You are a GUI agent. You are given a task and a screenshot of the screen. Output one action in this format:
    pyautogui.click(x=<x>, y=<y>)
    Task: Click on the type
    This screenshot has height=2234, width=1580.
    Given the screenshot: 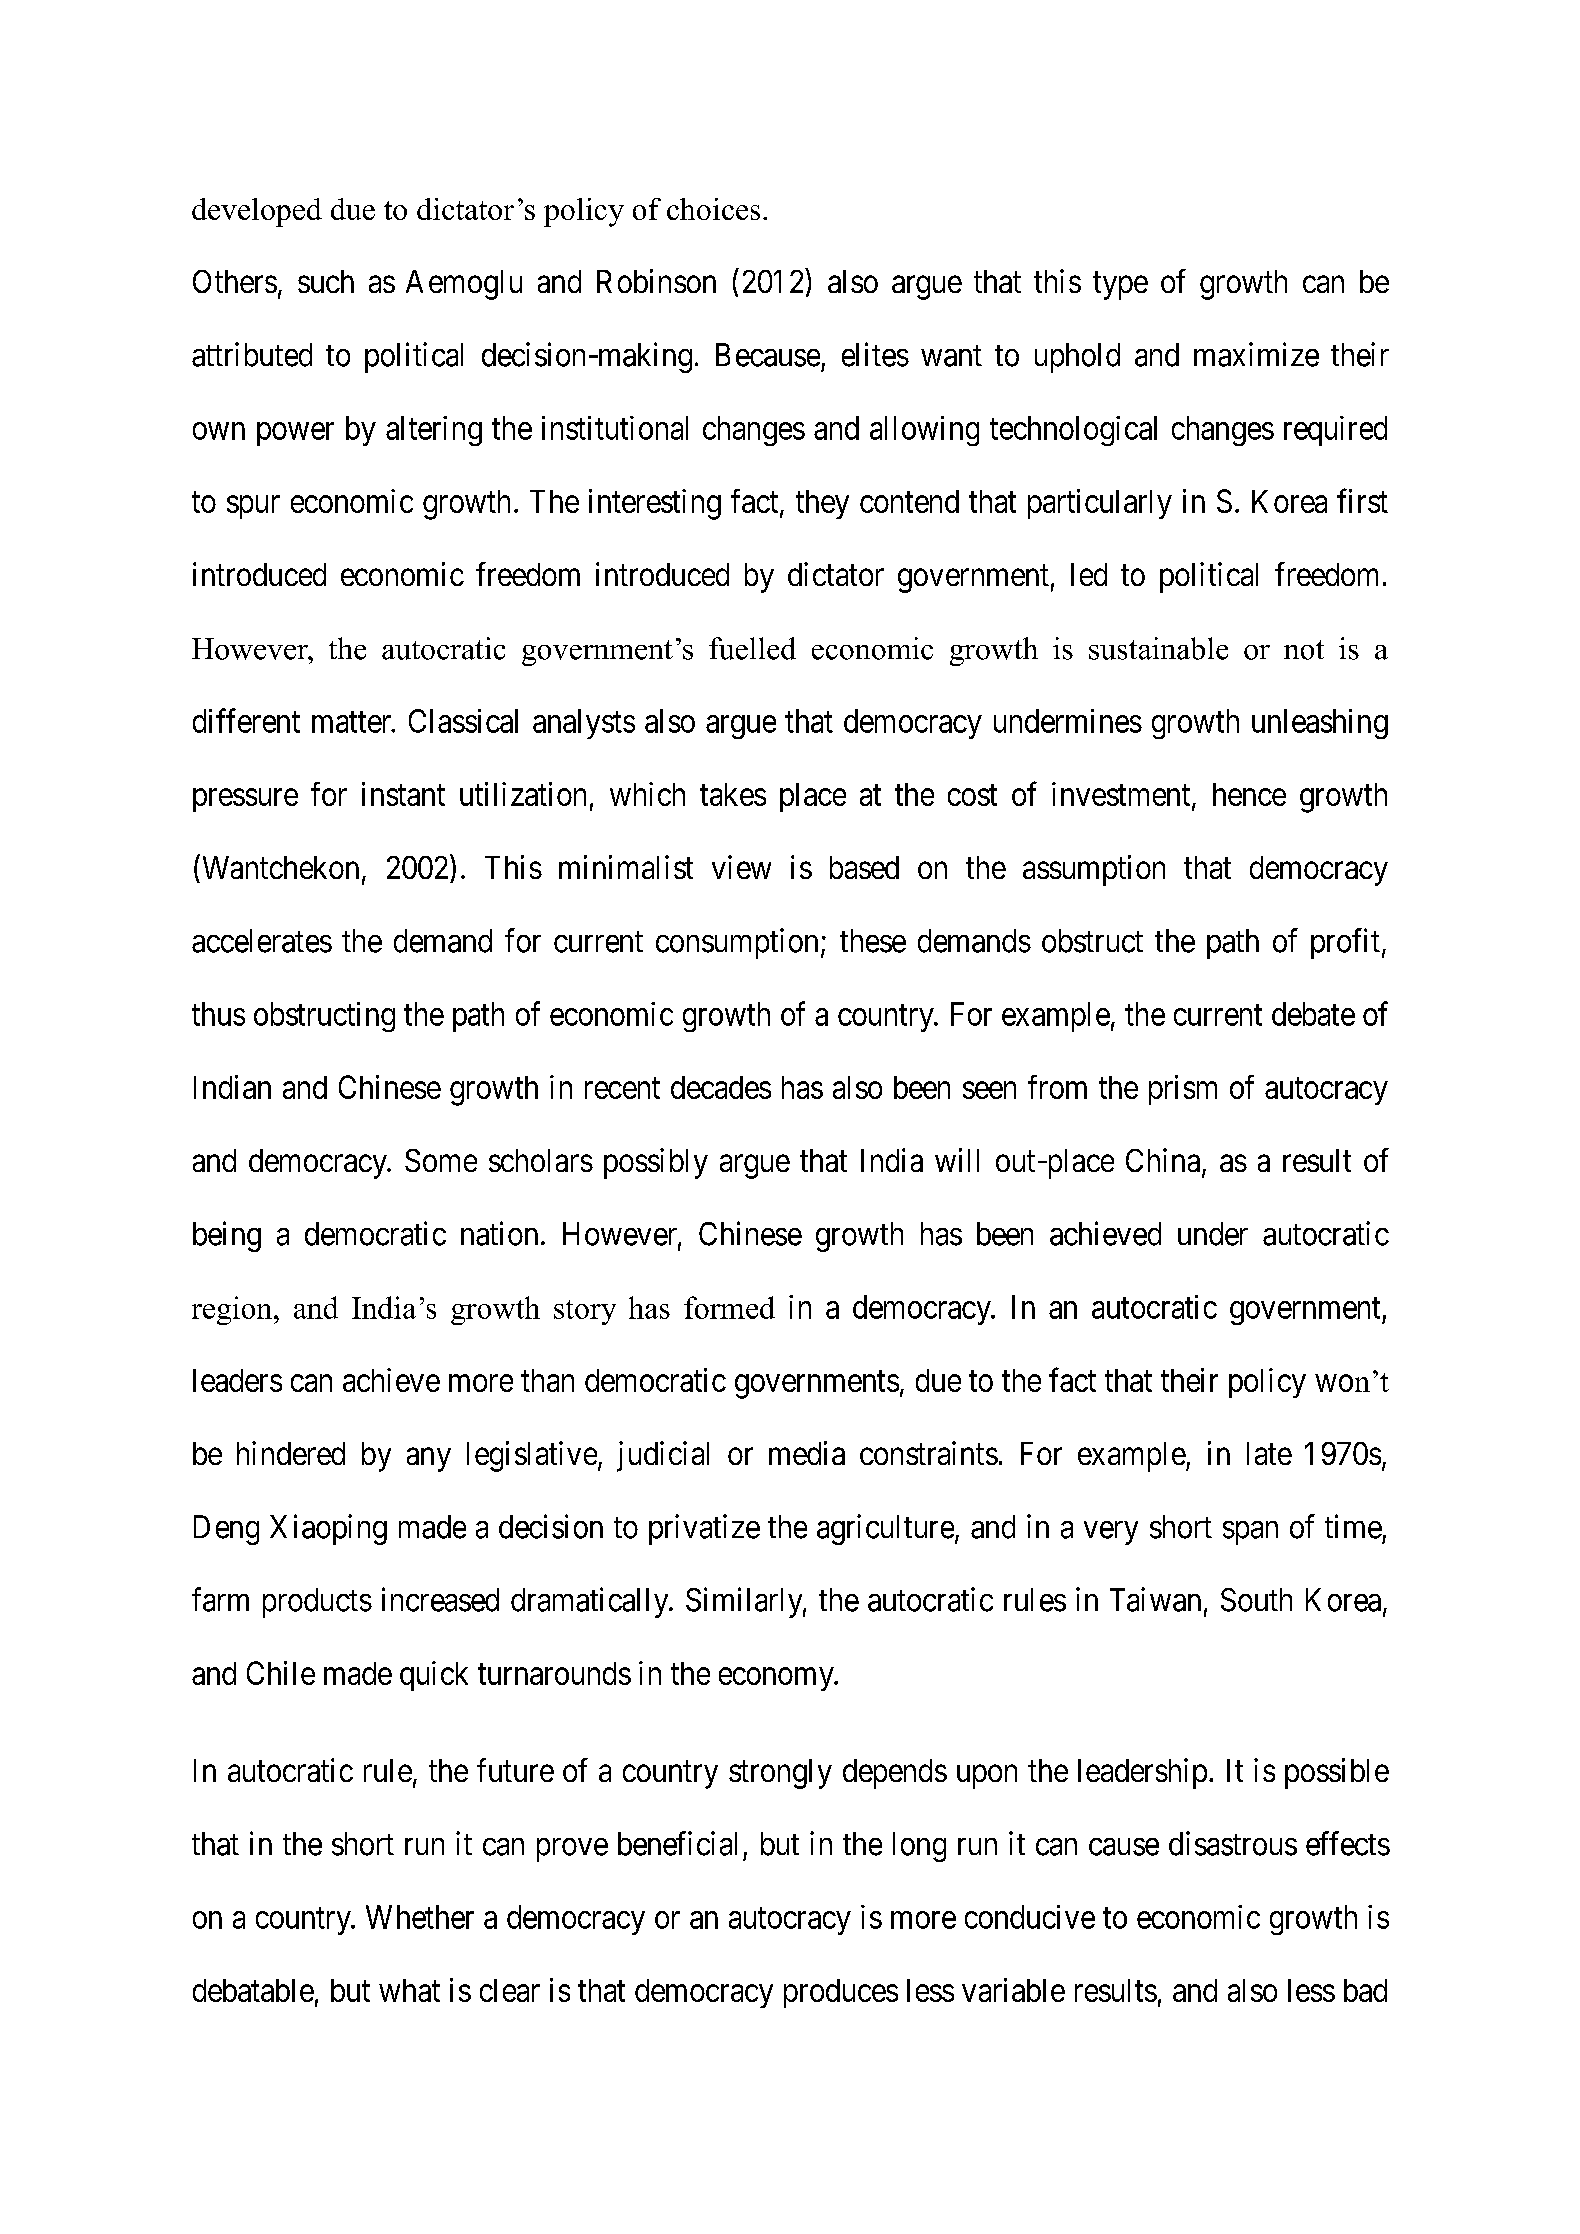 What is the action you would take?
    pyautogui.click(x=1120, y=286)
